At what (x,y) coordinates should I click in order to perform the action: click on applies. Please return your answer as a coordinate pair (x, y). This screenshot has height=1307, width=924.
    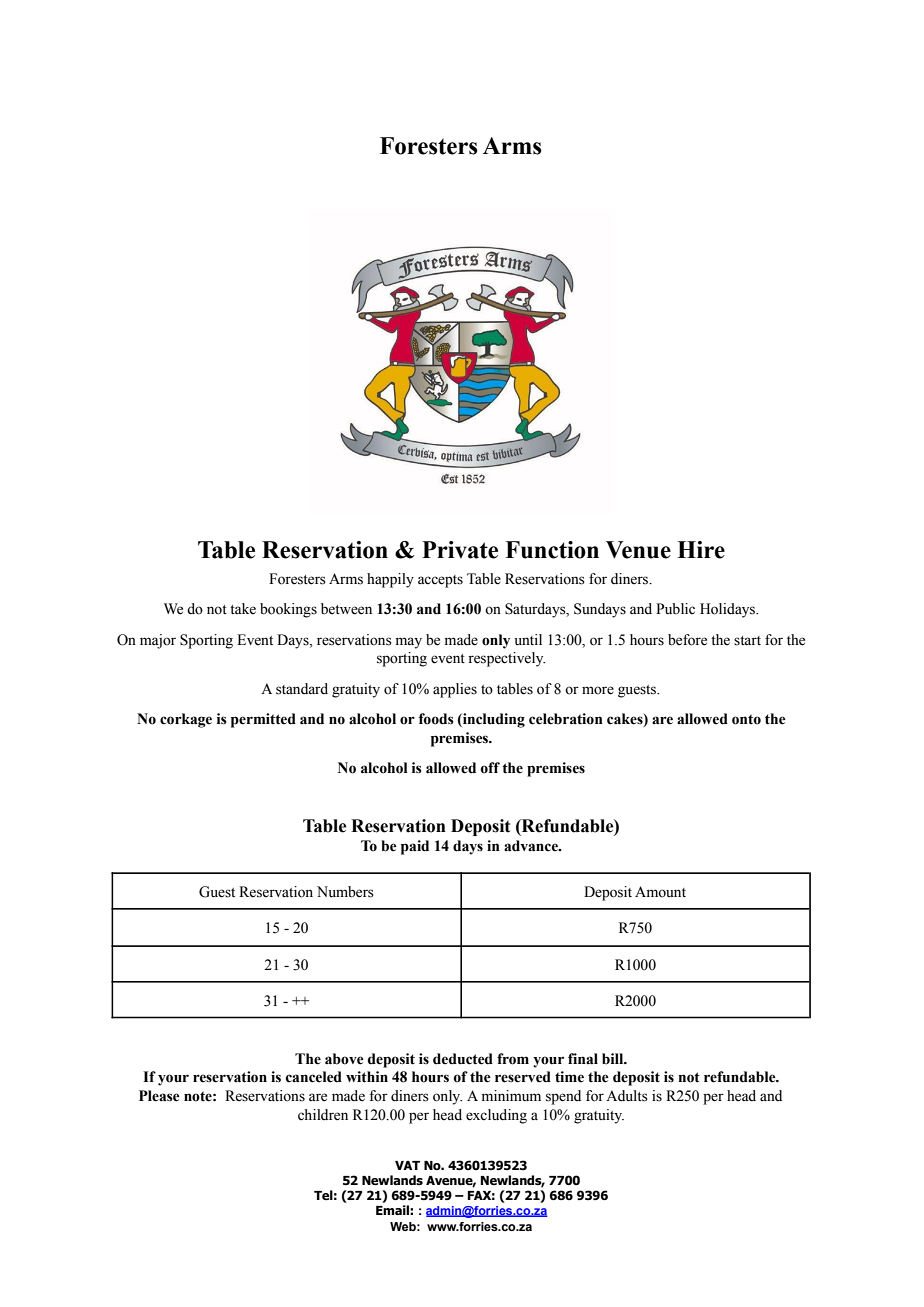
    Looking at the image, I should click on (455, 690).
